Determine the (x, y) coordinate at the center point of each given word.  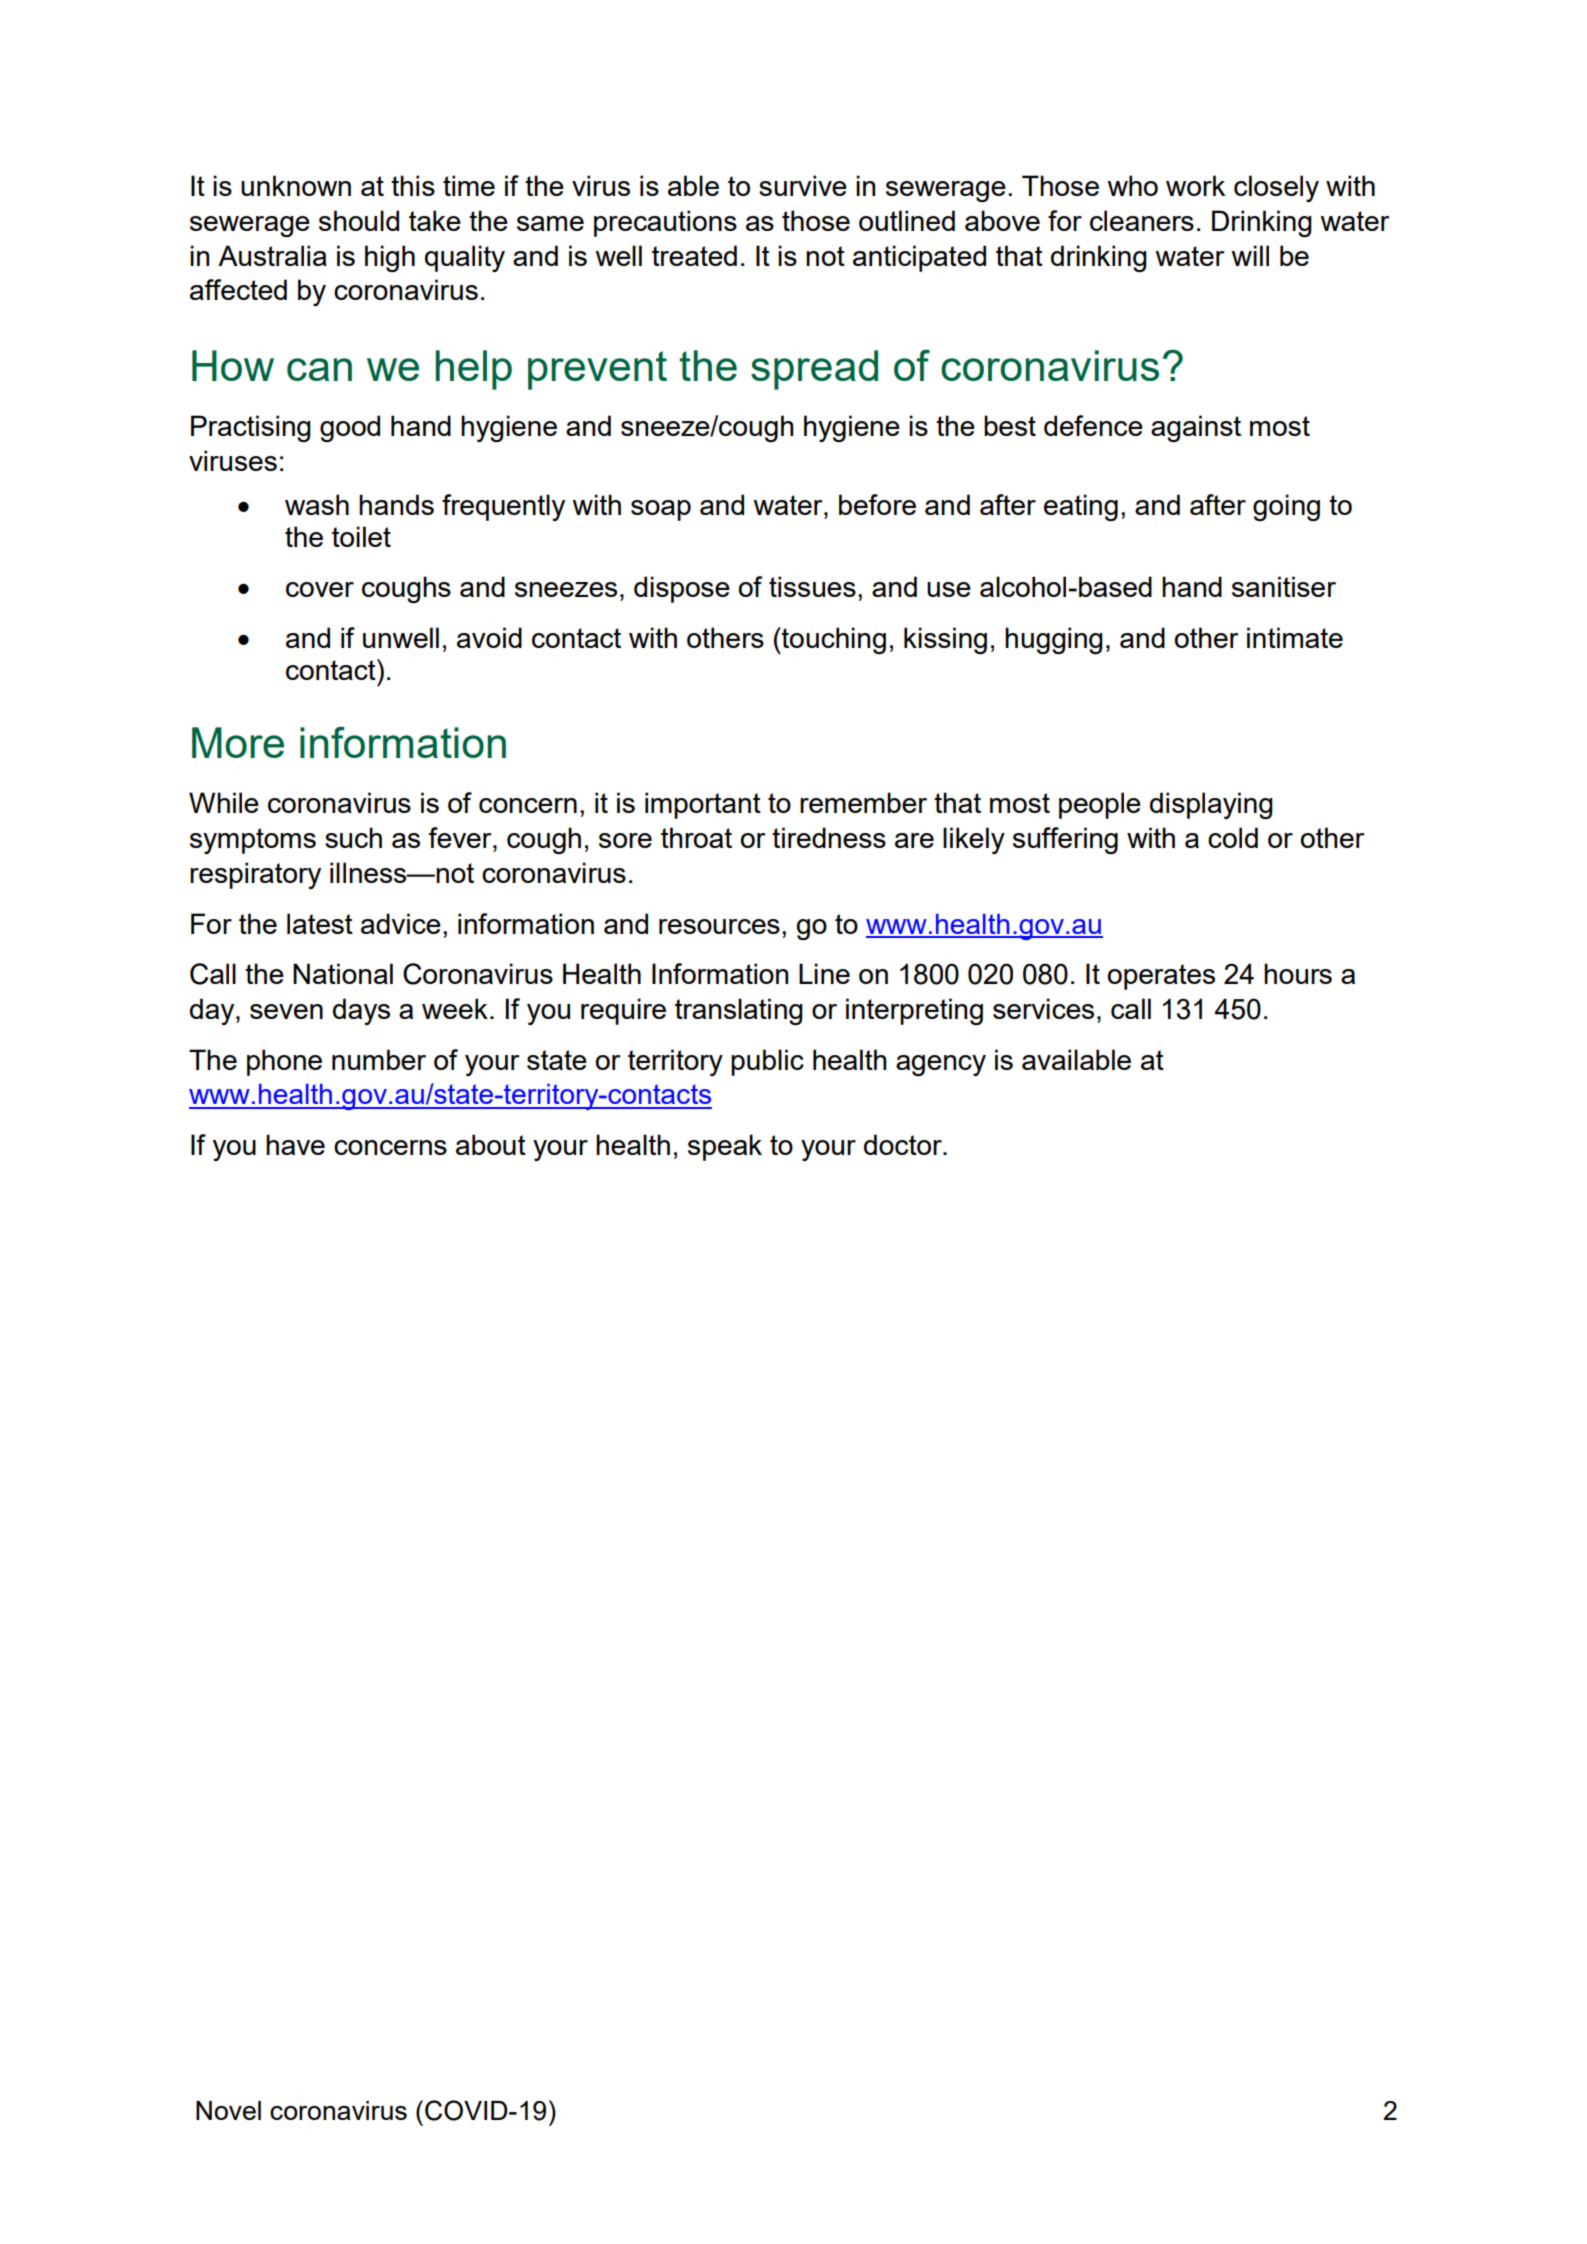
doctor (904, 1144)
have (295, 1144)
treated (694, 255)
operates (1161, 977)
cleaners (1142, 220)
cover (320, 589)
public (767, 1062)
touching (833, 640)
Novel (228, 2110)
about (491, 1144)
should (359, 220)
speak (725, 1147)
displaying (1211, 805)
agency (941, 1065)
